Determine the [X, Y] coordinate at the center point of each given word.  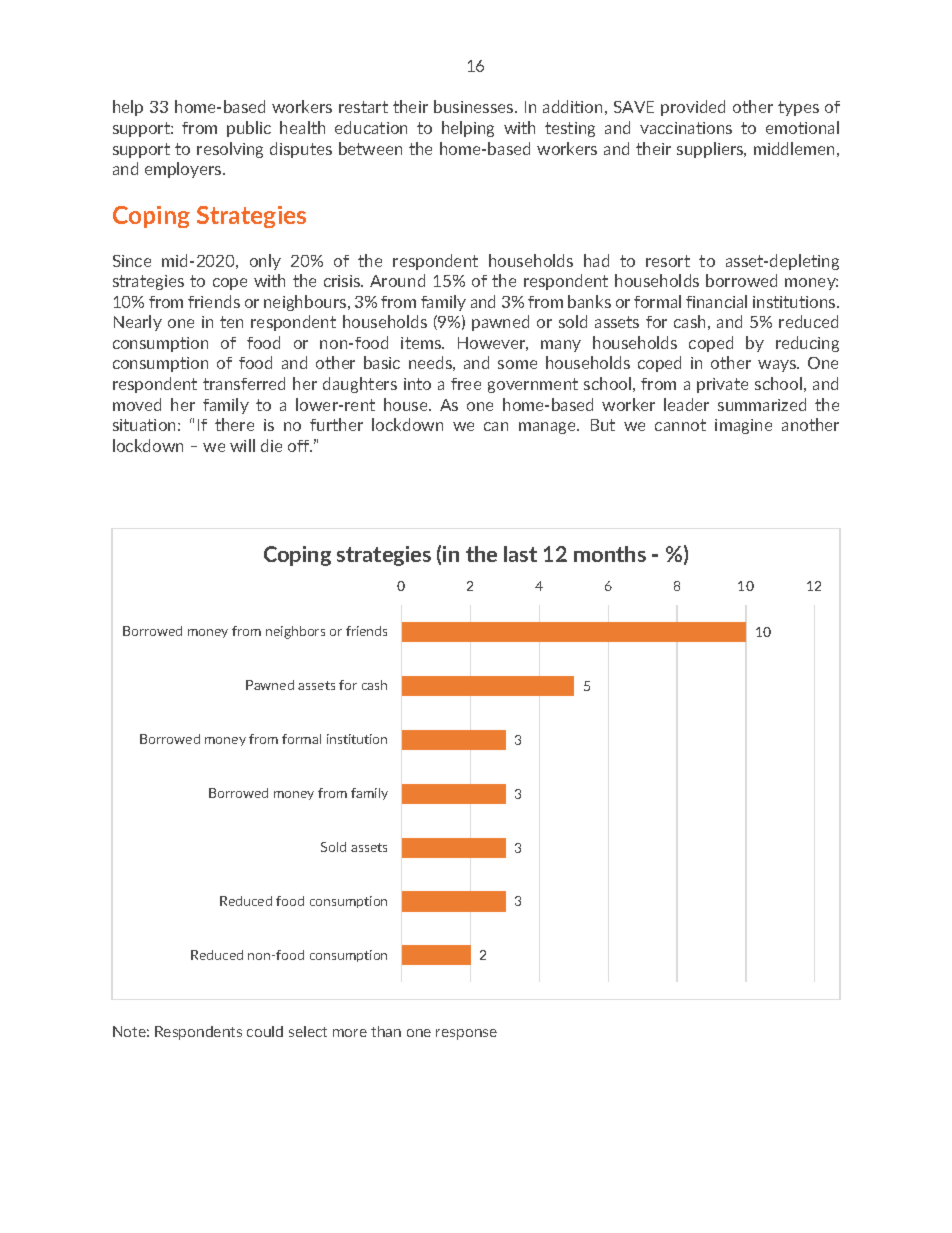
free [466, 384]
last [520, 554]
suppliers [711, 150]
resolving [230, 150]
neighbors [295, 632]
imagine [743, 426]
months [610, 554]
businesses [475, 106]
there [234, 424]
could [265, 1031]
